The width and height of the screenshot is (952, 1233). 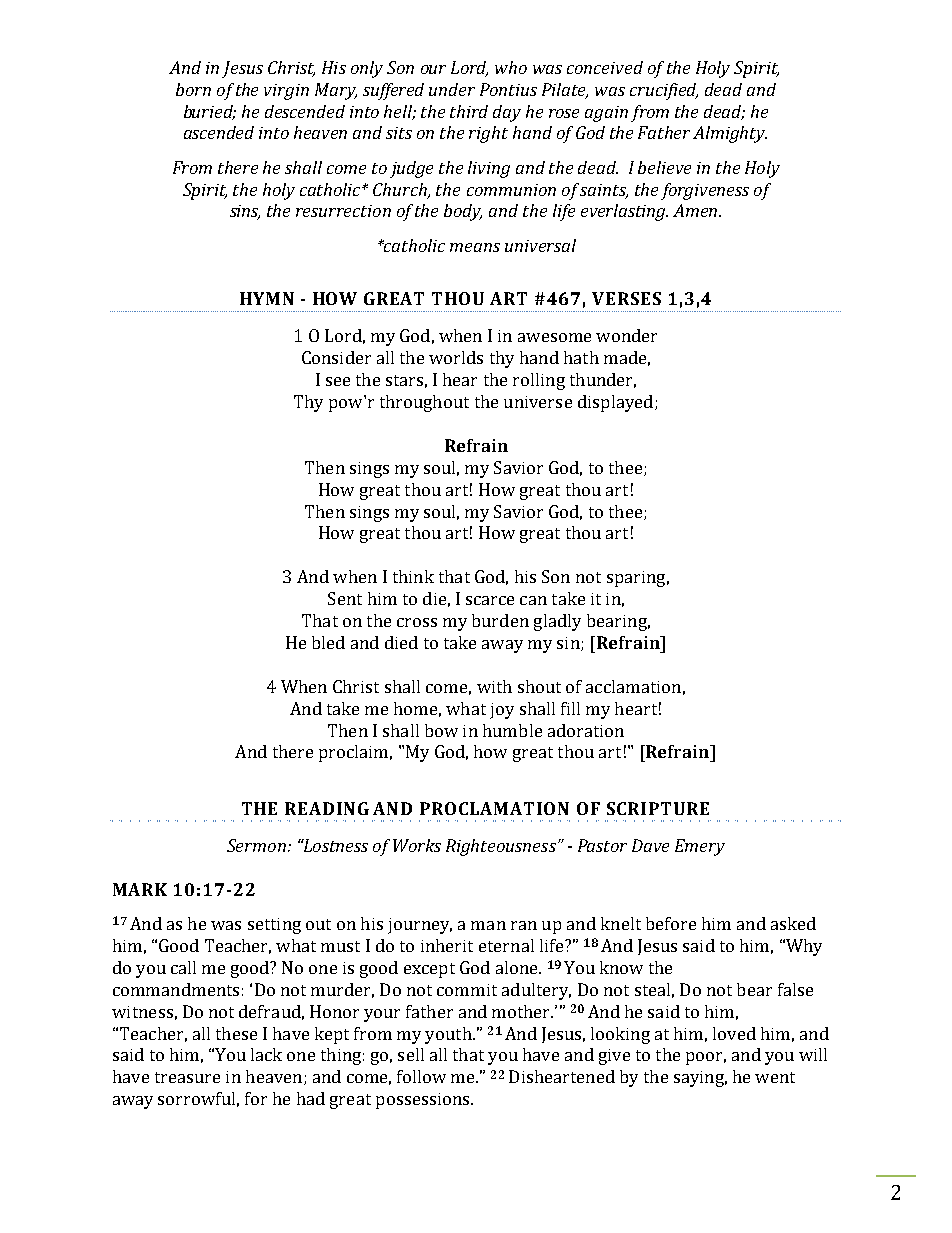 I want to click on buried, so click(x=210, y=112).
